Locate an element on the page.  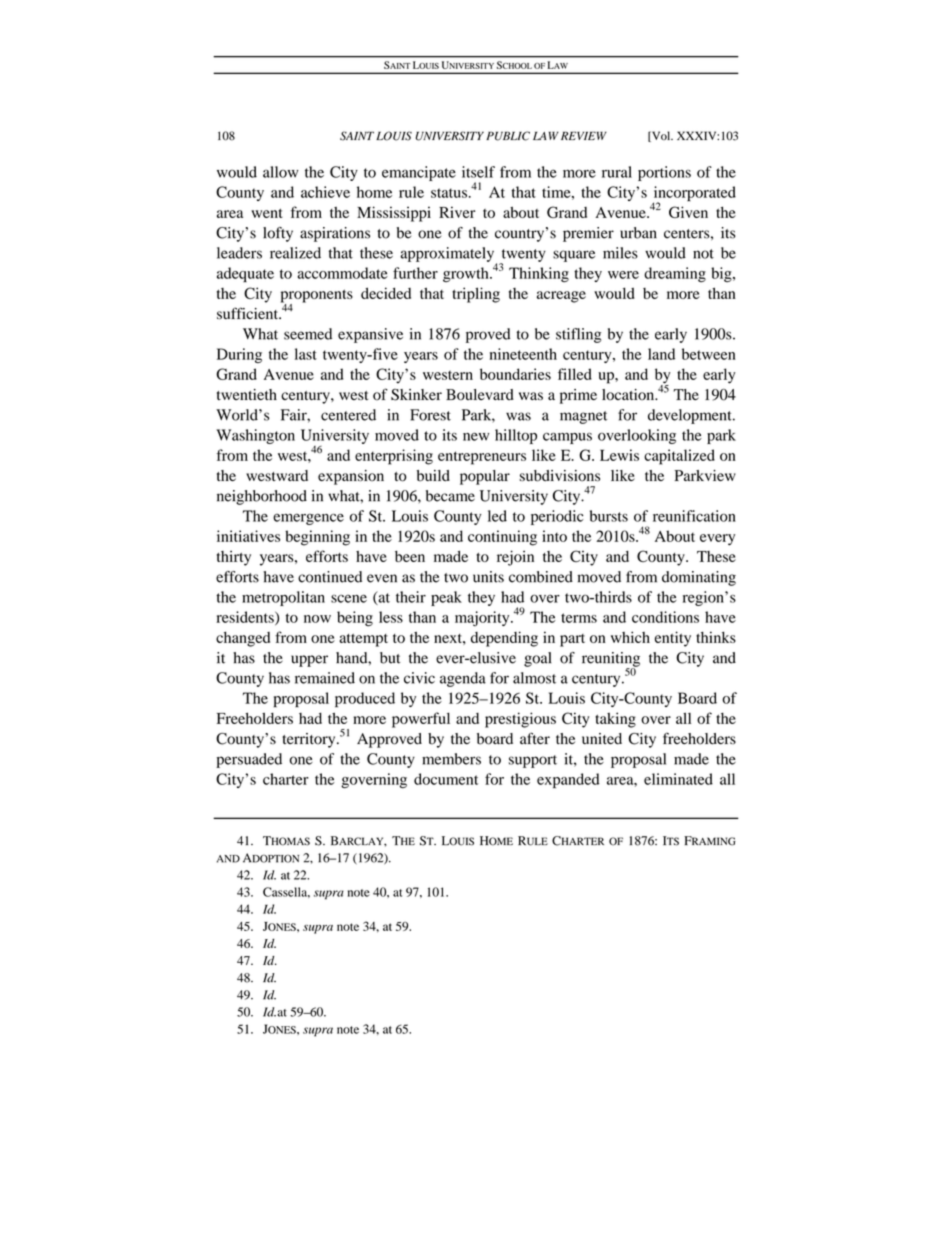
Vol is located at coordinates (661, 136).
